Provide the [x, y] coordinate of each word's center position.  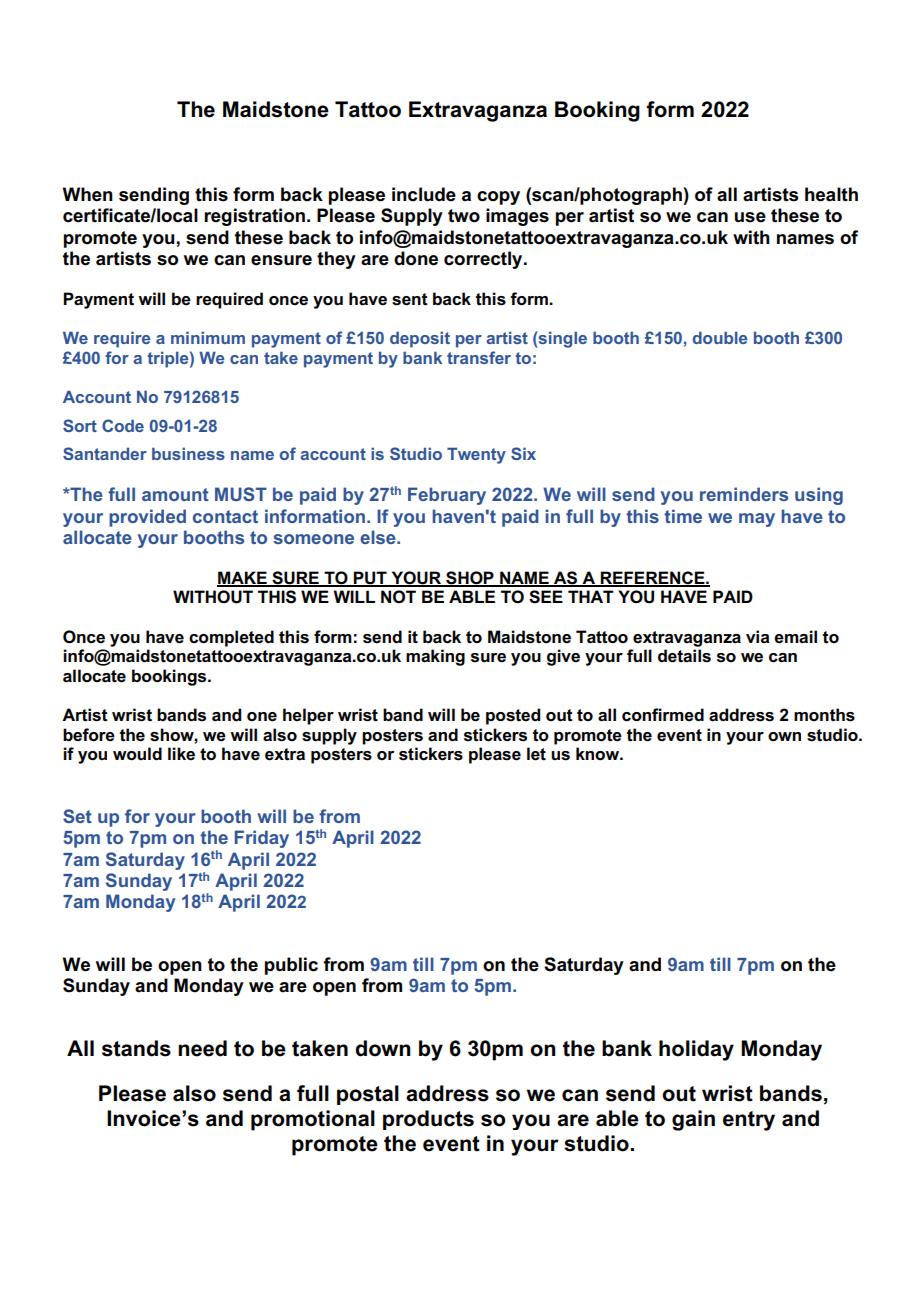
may [757, 520]
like [181, 754]
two [464, 216]
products [428, 1120]
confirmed [663, 715]
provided [147, 518]
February [447, 496]
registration [254, 217]
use [750, 217]
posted [513, 716]
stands [136, 1048]
